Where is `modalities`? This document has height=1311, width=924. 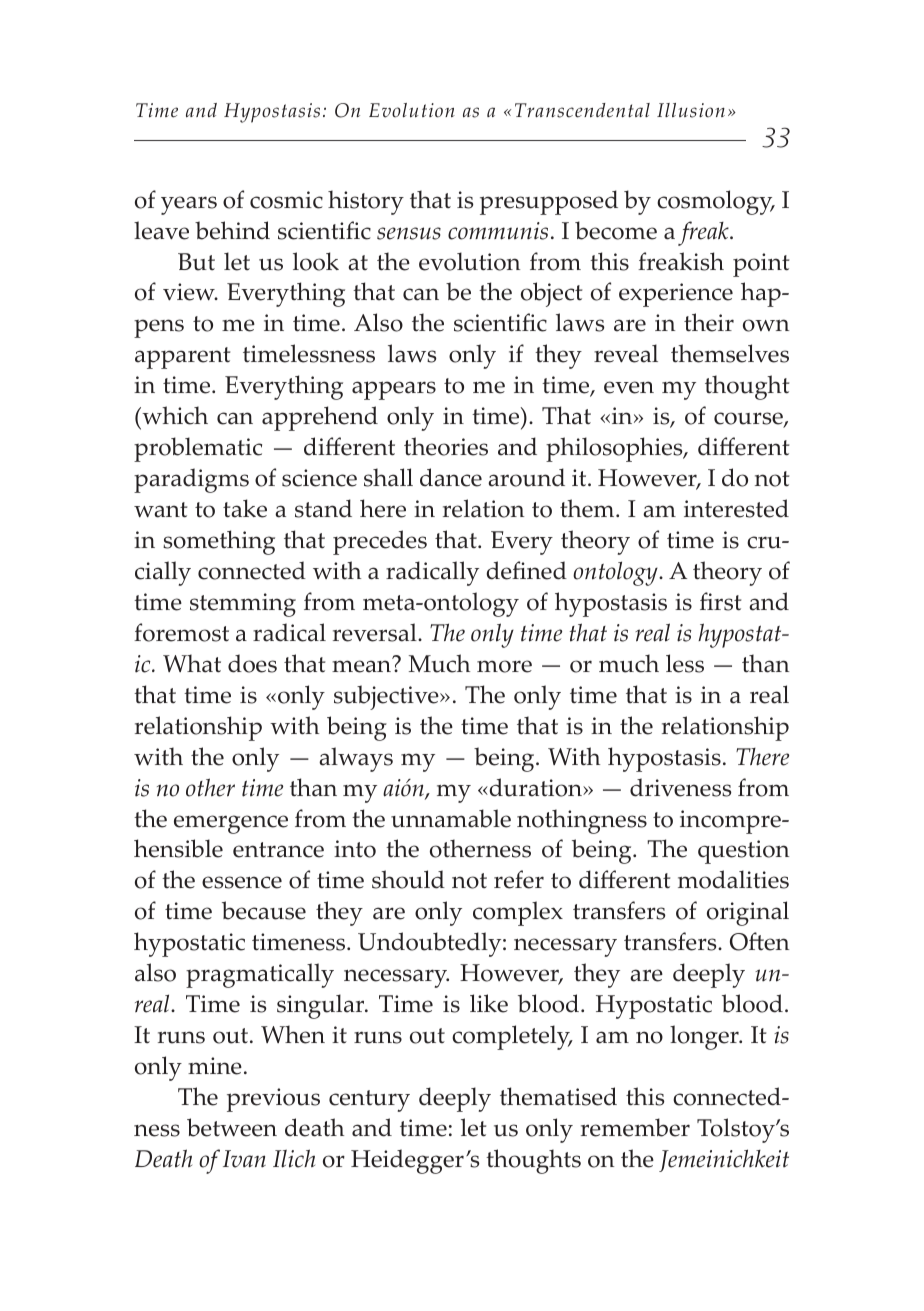 modalities is located at coordinates (733, 879).
